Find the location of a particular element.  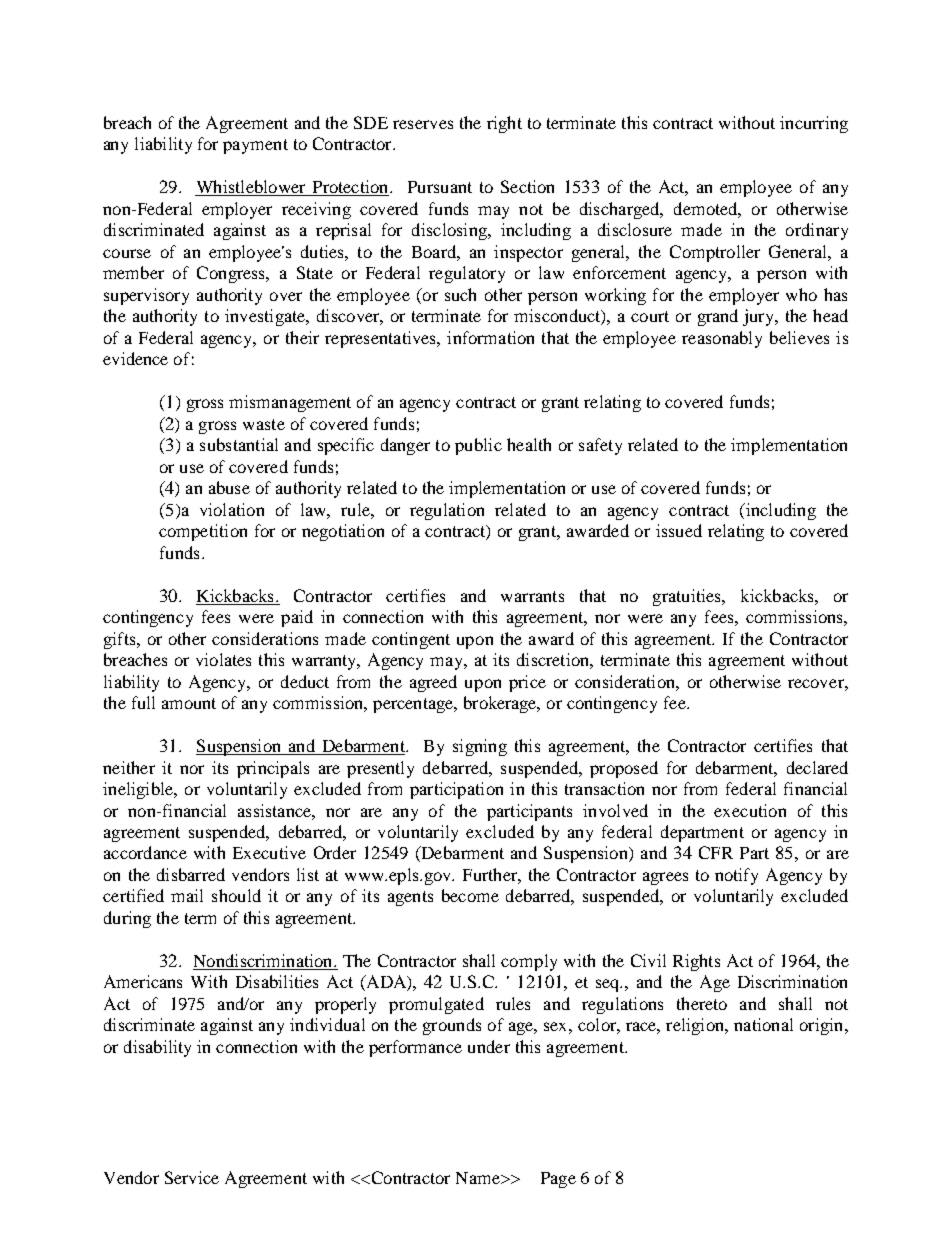

national is located at coordinates (763, 1024).
